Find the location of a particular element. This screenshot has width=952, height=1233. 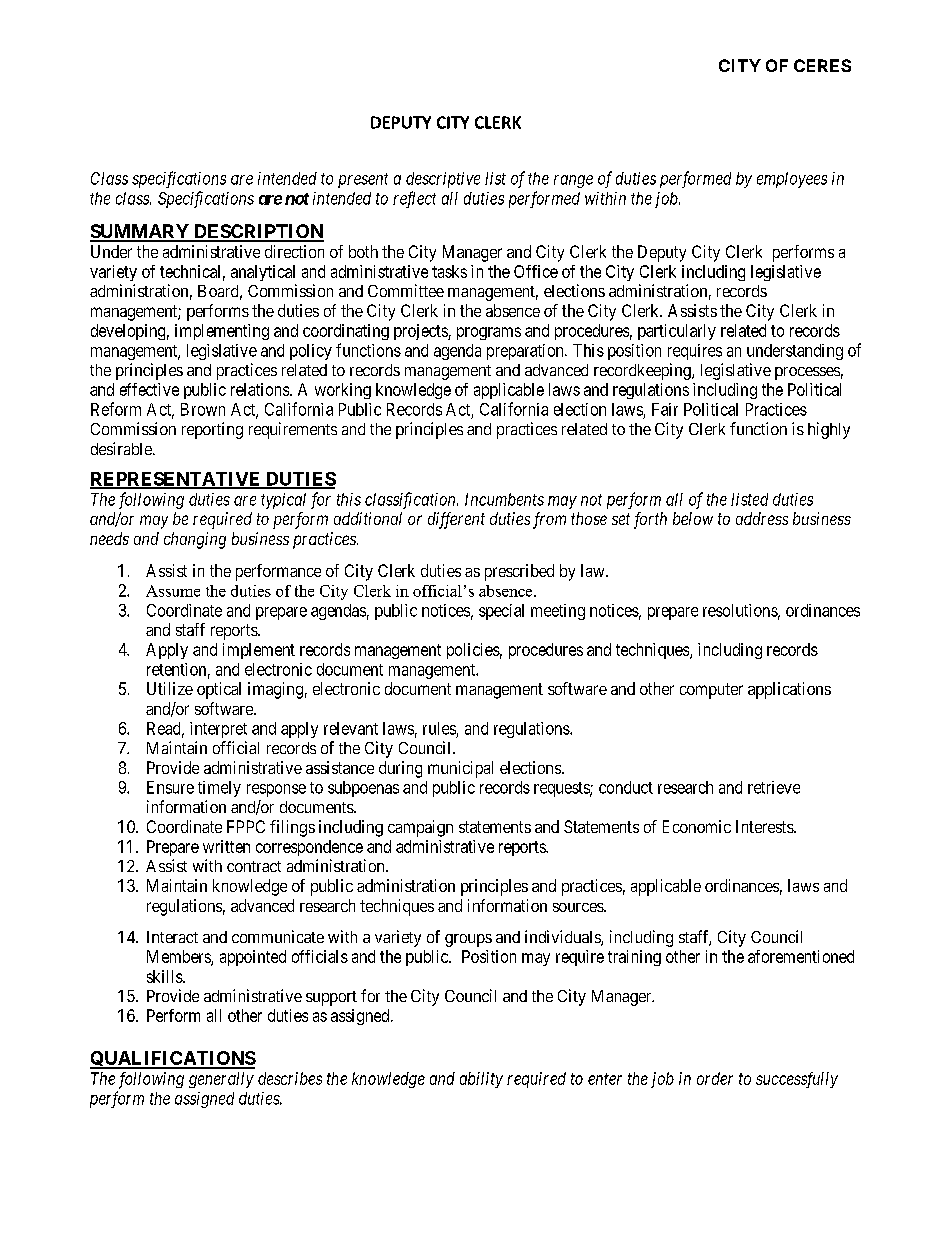

CERES is located at coordinates (822, 65).
